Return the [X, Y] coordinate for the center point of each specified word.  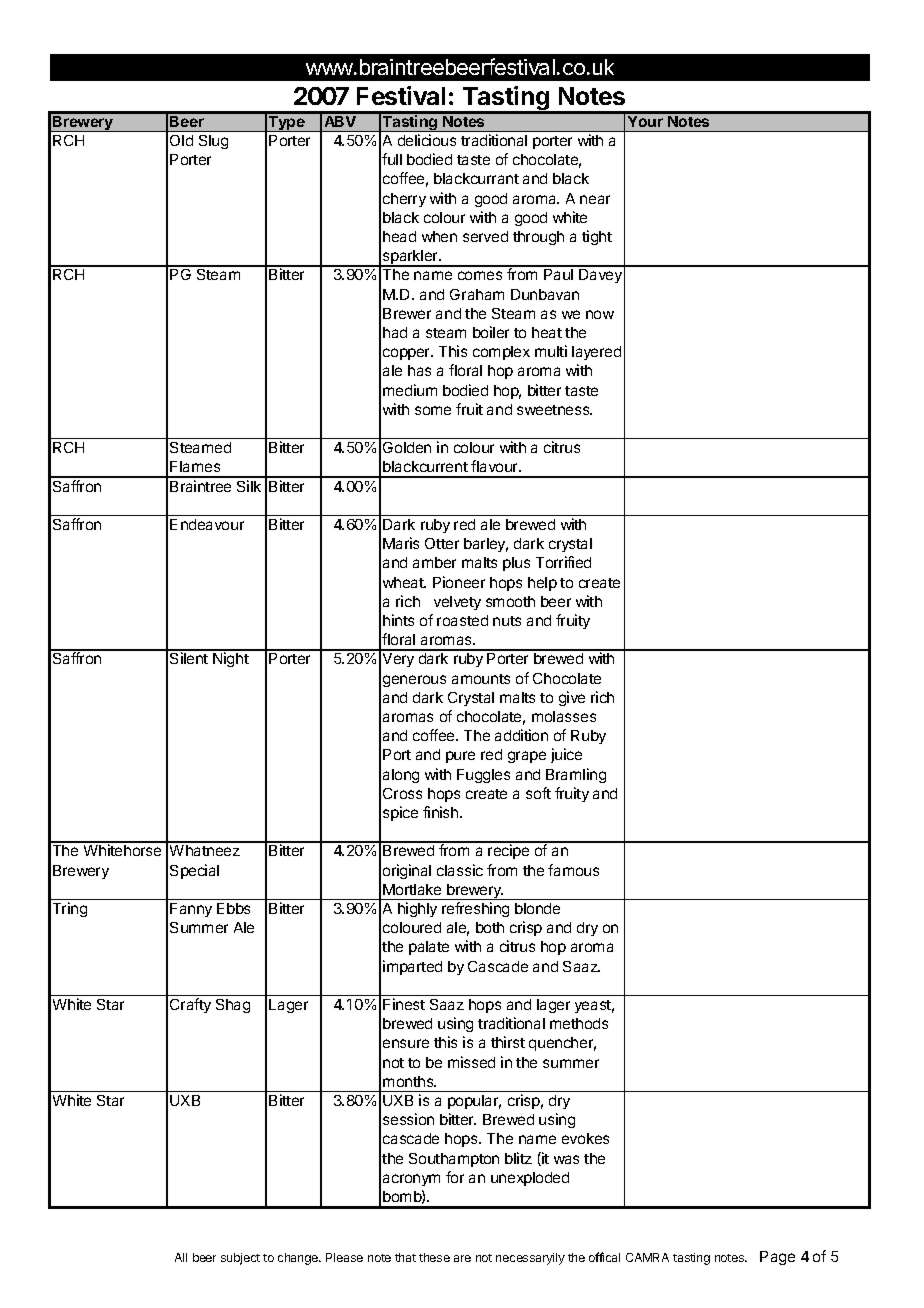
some [433, 410]
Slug [213, 142]
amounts [481, 679]
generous [414, 681]
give [572, 698]
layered [596, 353]
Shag [233, 1006]
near [595, 199]
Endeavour [207, 524]
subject [240, 1259]
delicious [427, 140]
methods [579, 1023]
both [490, 927]
